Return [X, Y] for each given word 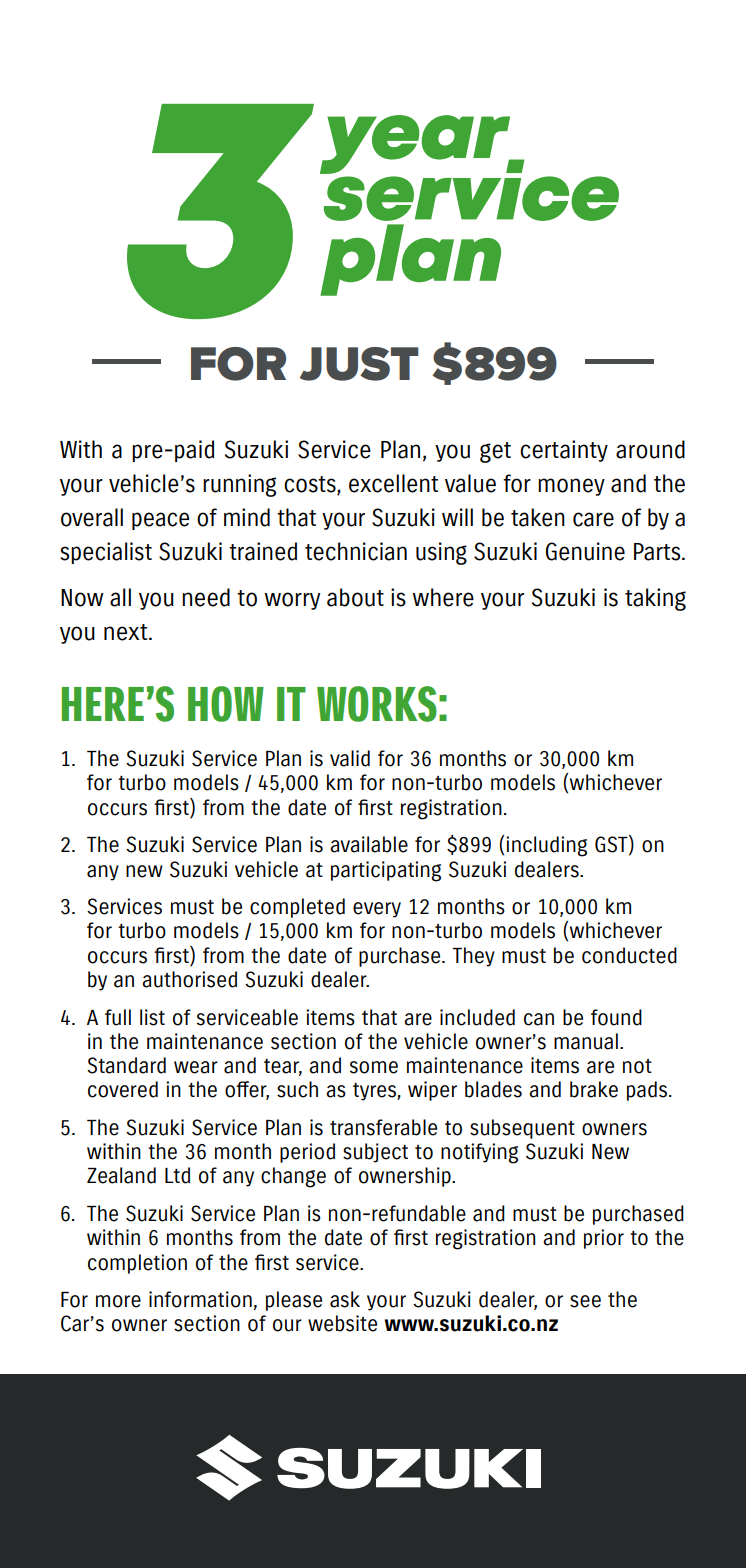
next [127, 632]
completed [297, 908]
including [546, 846]
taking [655, 599]
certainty [564, 451]
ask [345, 1299]
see [585, 1301]
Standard [126, 1065]
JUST [359, 364]
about [355, 597]
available [369, 844]
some [374, 1067]
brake [594, 1089]
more [118, 1301]
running [239, 485]
